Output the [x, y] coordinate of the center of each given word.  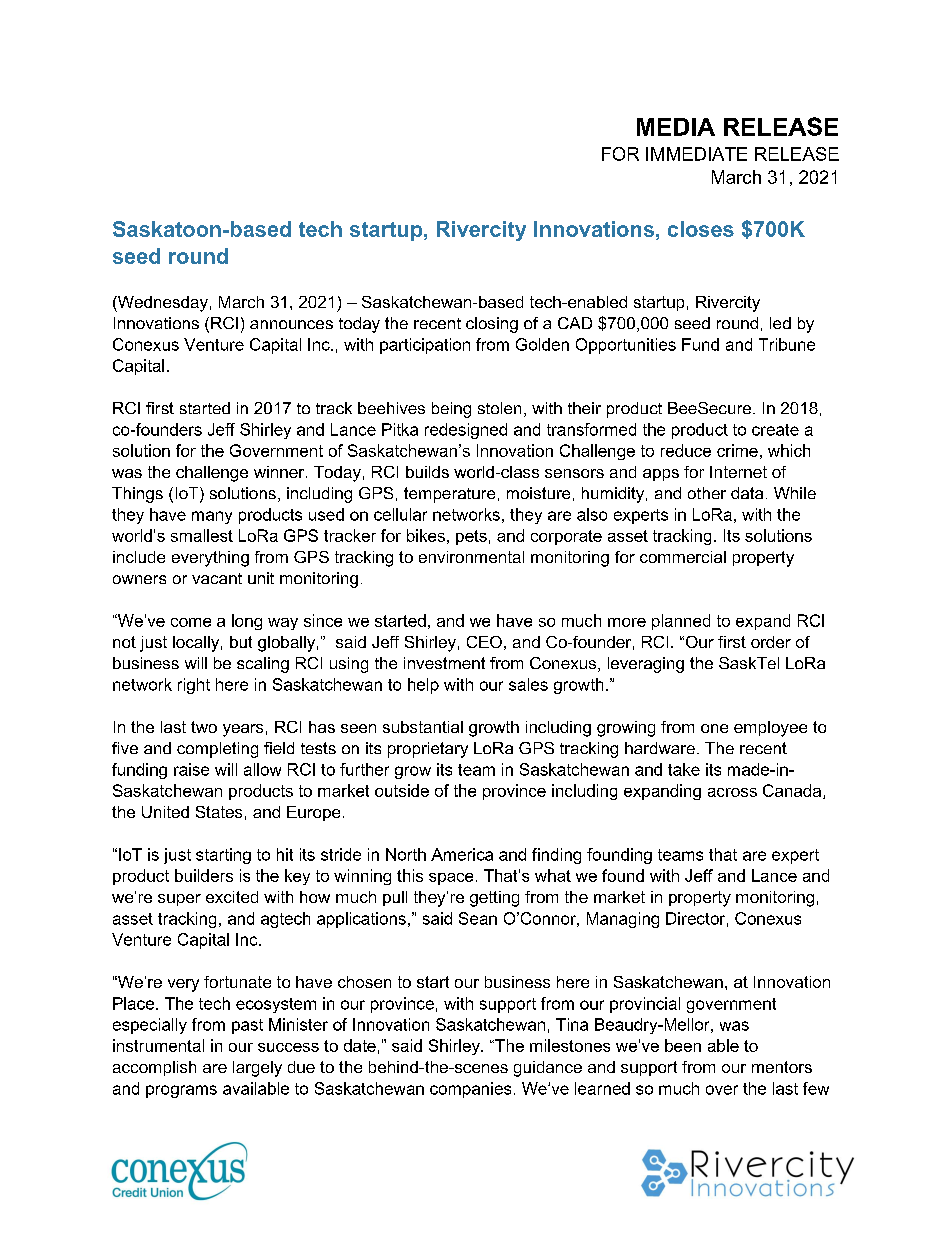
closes [701, 229]
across [732, 792]
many [212, 517]
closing [492, 325]
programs [181, 1091]
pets [471, 537]
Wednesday [162, 304]
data [747, 493]
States [219, 812]
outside [402, 790]
